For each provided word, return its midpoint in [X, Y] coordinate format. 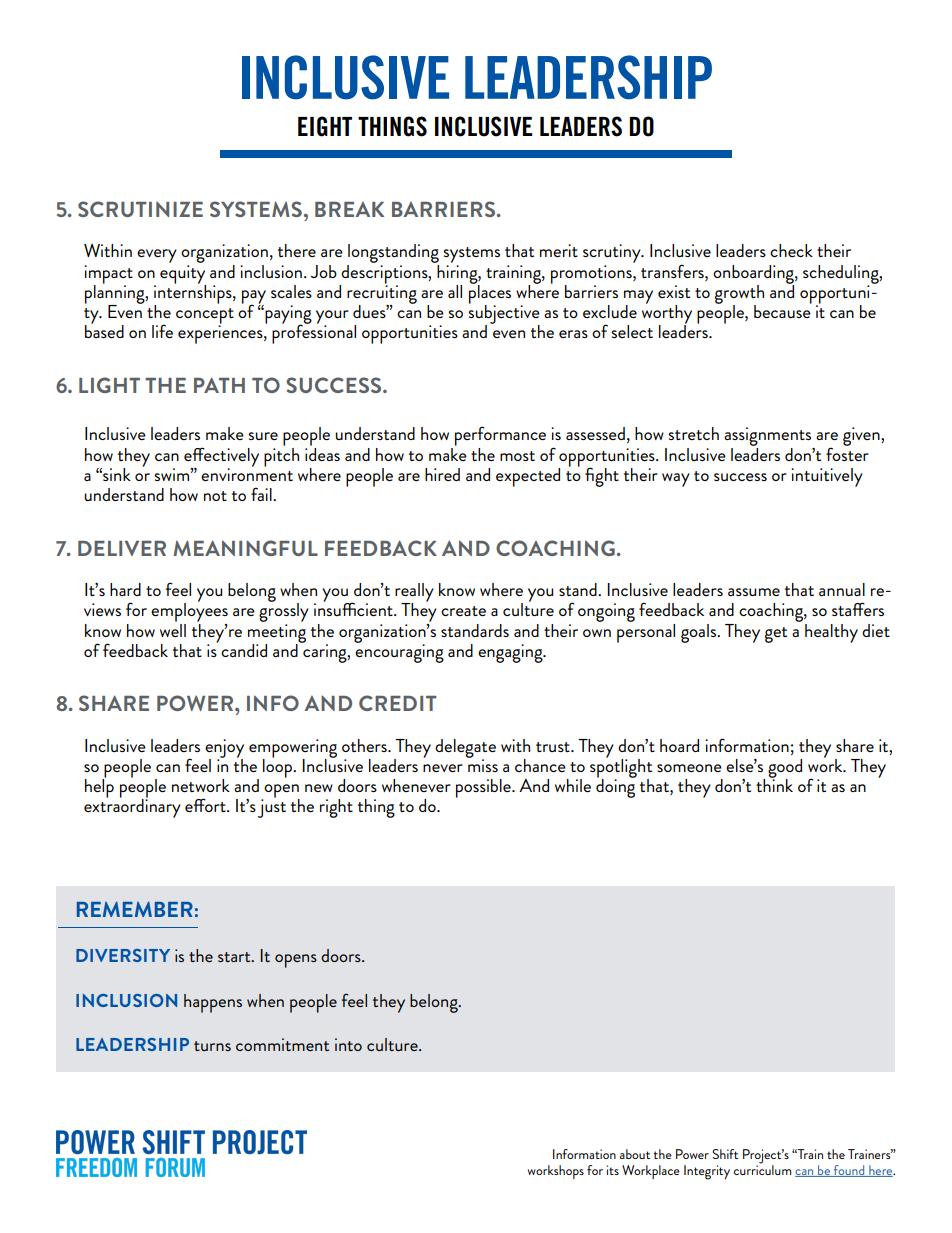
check [791, 250]
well [173, 629]
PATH [219, 385]
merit [559, 250]
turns [212, 1046]
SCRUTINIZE [140, 209]
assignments [769, 438]
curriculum [763, 1169]
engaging [511, 653]
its [613, 1170]
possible [484, 788]
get [776, 635]
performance [500, 436]
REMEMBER [135, 909]
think [774, 784]
